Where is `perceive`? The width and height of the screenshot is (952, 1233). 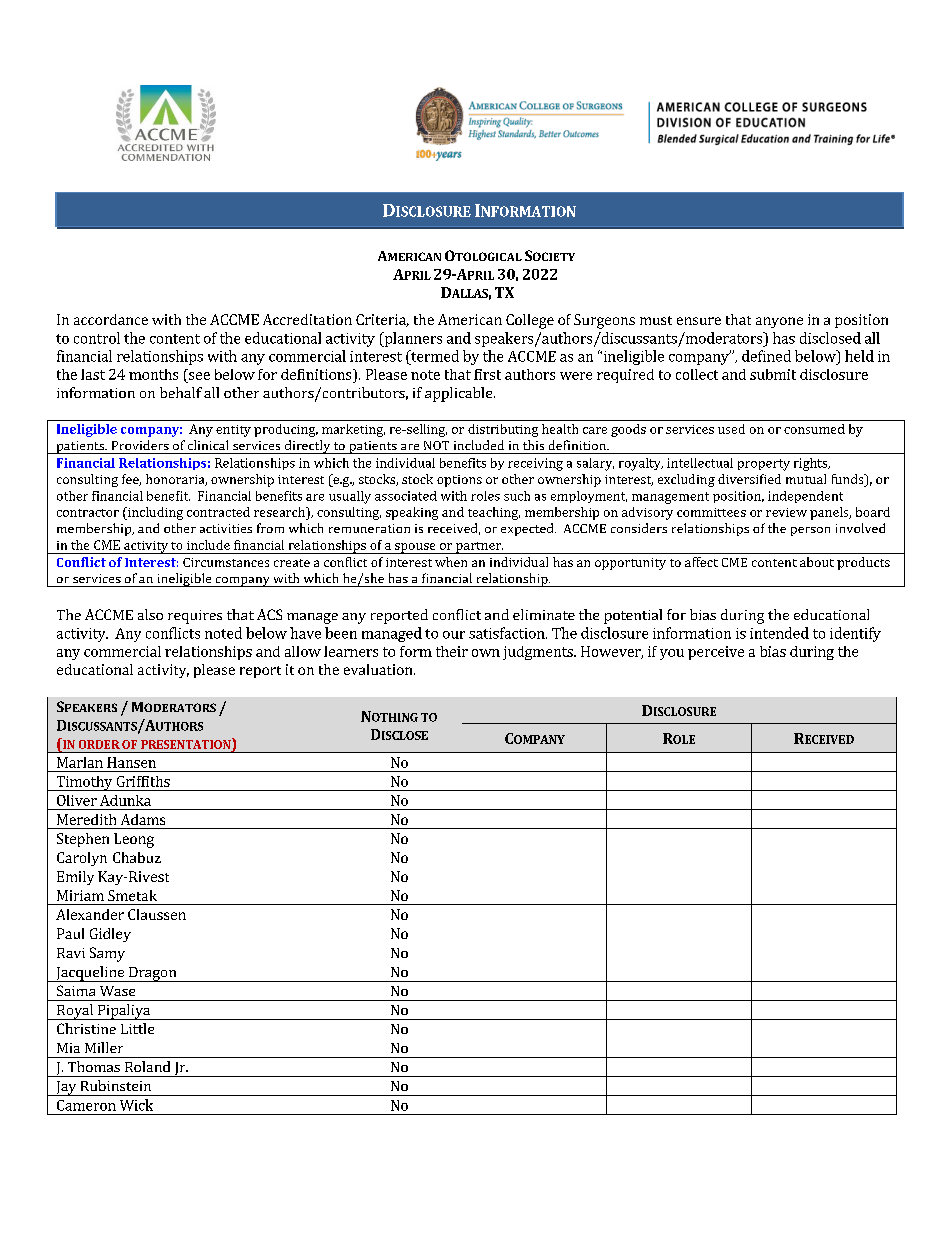 perceive is located at coordinates (716, 653).
